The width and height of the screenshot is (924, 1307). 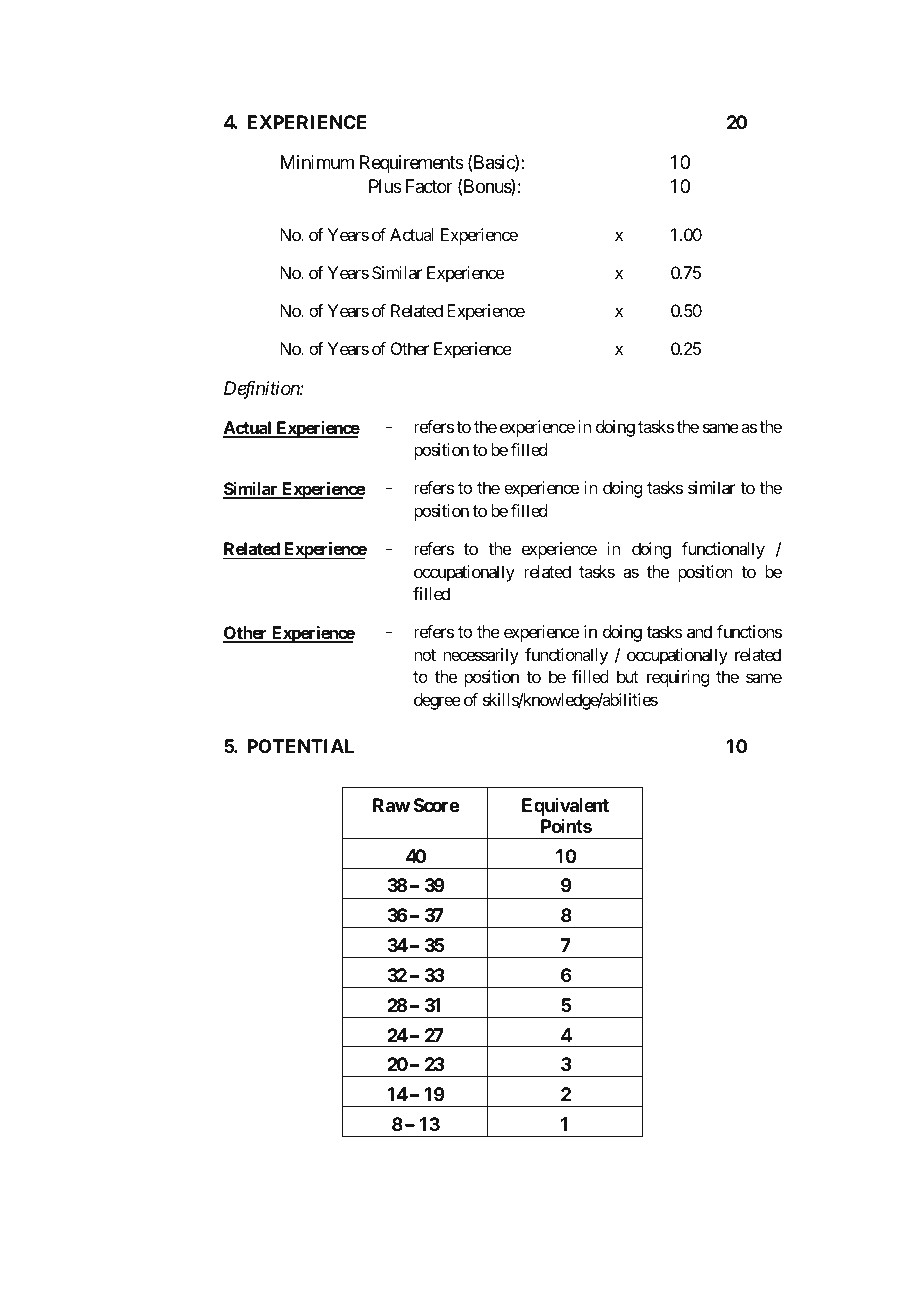 I want to click on requiring, so click(x=678, y=678).
